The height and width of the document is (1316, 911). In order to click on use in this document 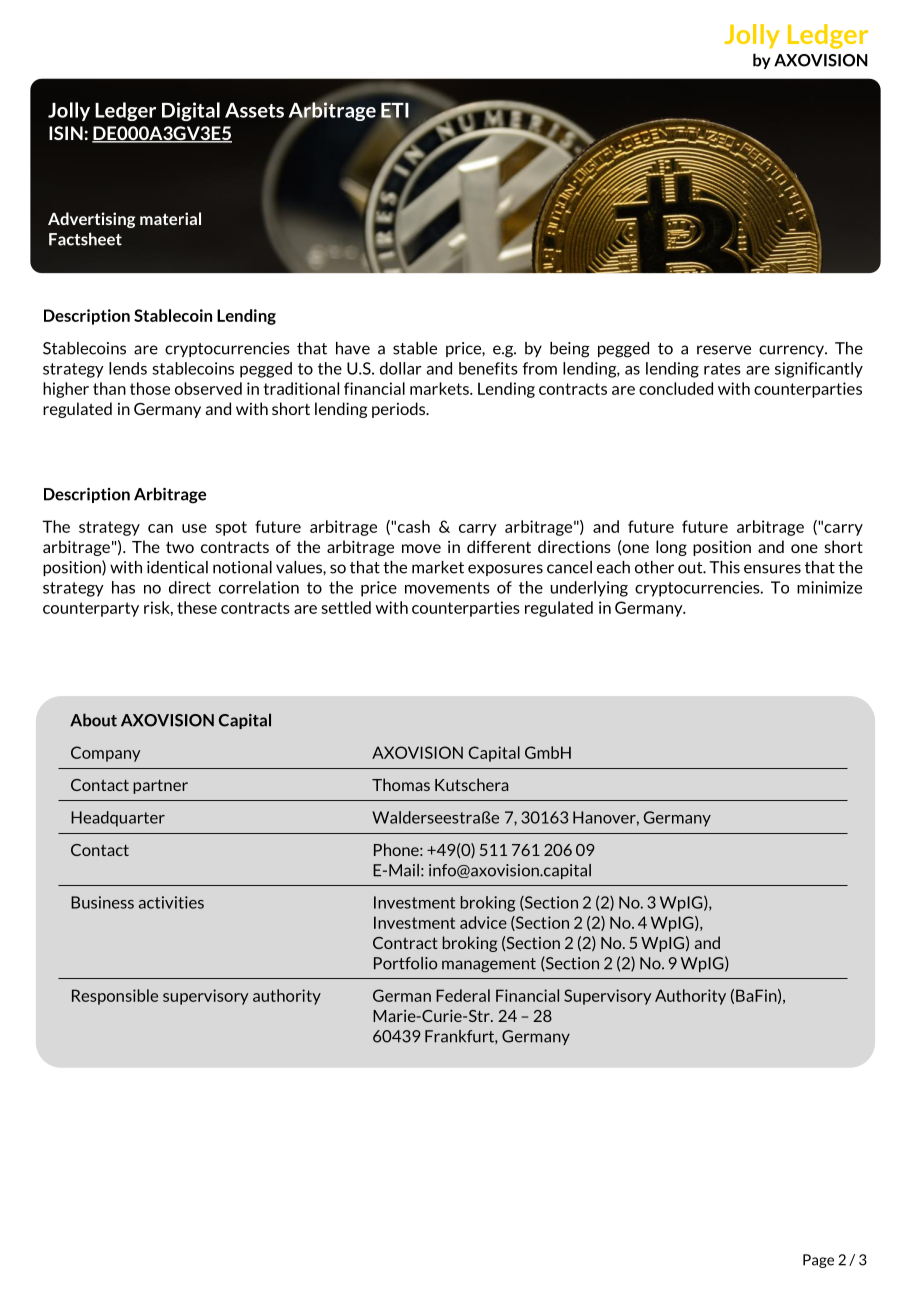, I will do `click(194, 528)`.
